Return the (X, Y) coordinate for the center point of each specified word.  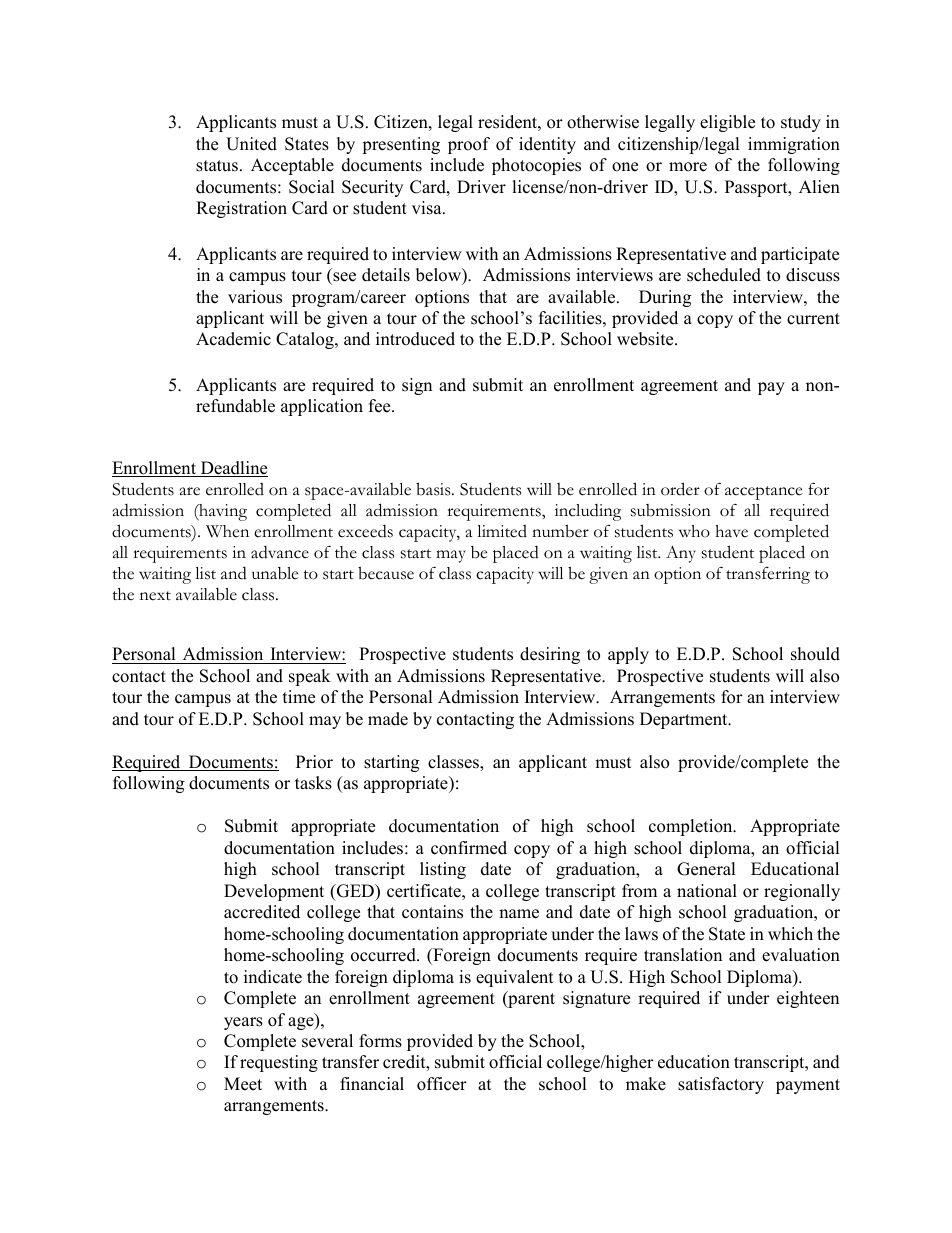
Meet (243, 1084)
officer (442, 1084)
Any (681, 554)
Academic (233, 339)
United (251, 144)
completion (692, 827)
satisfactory (721, 1085)
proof (469, 145)
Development (274, 892)
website (646, 339)
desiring (550, 655)
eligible (727, 123)
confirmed (469, 848)
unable (275, 573)
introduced (415, 339)
